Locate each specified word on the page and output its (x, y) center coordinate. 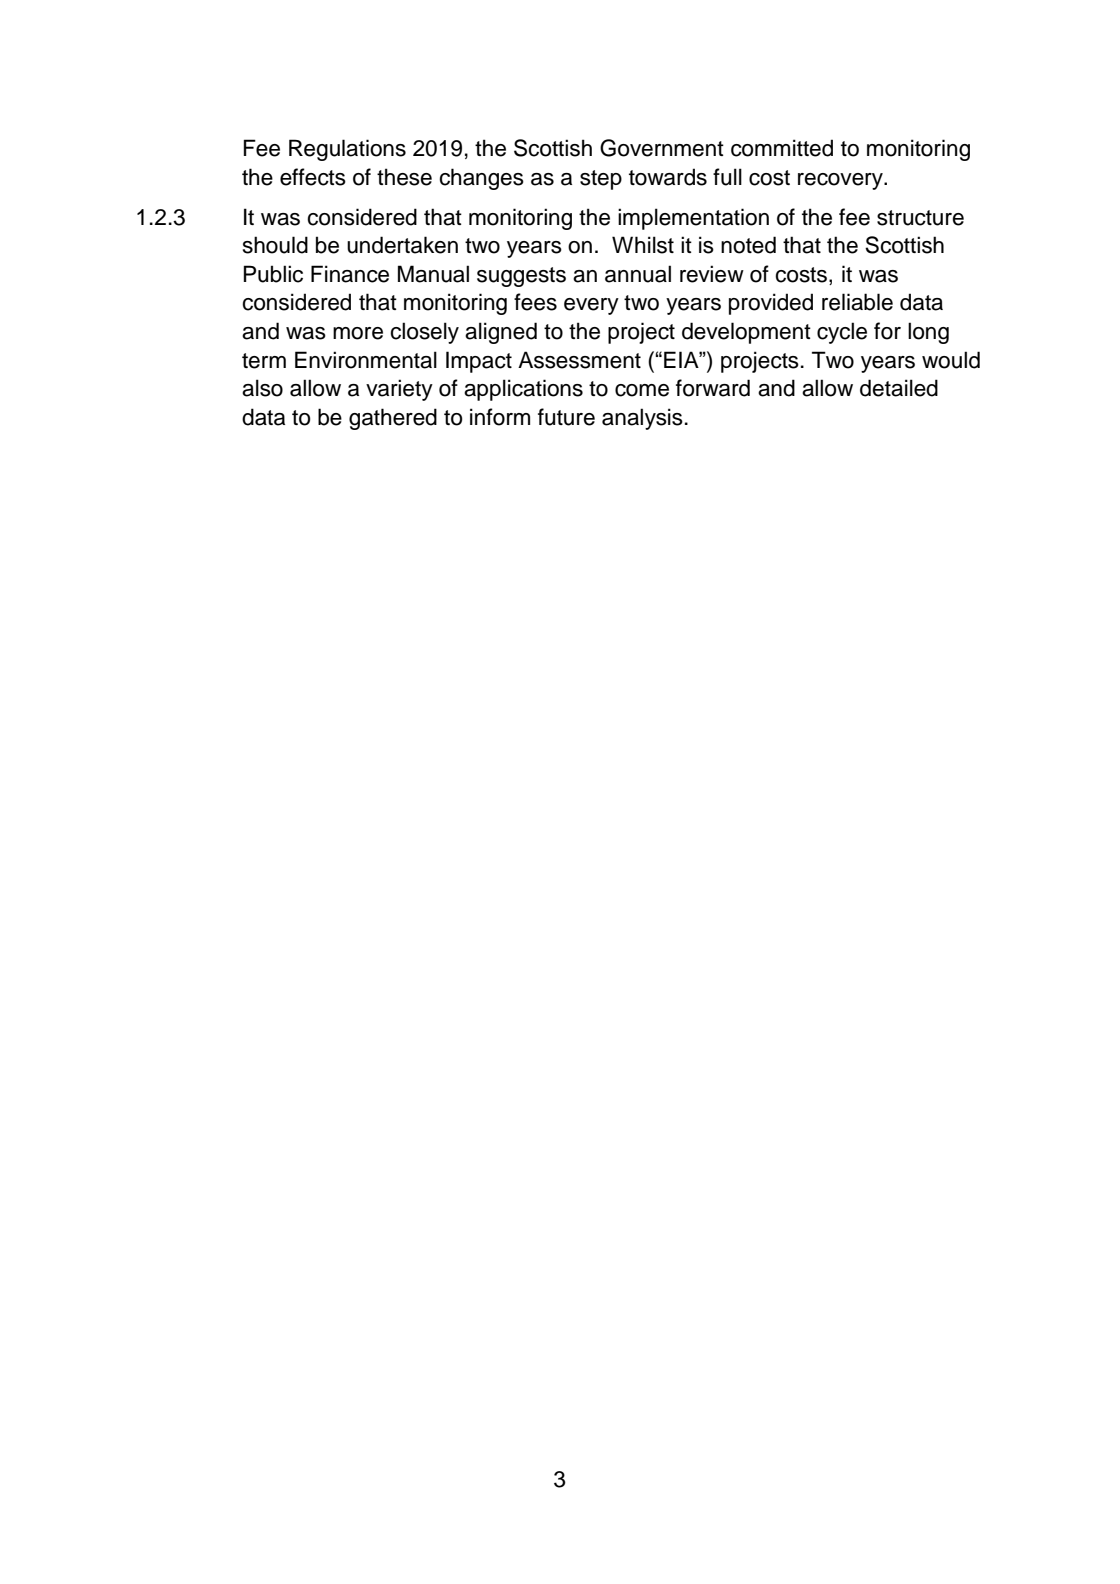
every (591, 306)
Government (662, 148)
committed (782, 148)
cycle (842, 333)
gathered (393, 419)
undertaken (402, 245)
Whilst (643, 245)
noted (748, 245)
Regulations (347, 150)
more (358, 333)
